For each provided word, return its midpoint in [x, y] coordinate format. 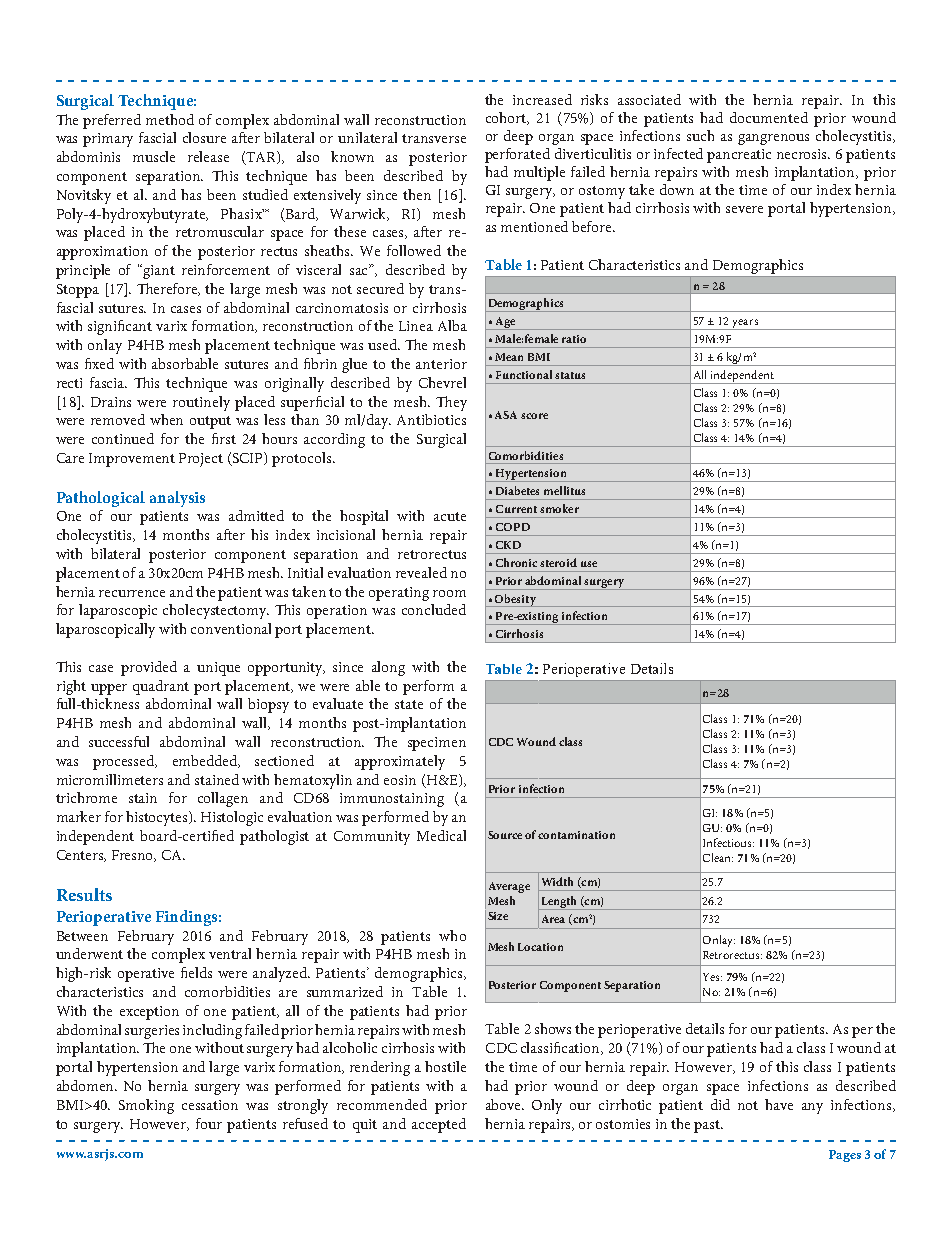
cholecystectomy [216, 611]
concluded [434, 609]
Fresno [134, 856]
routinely [201, 403]
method [170, 119]
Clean [718, 857]
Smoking [146, 1106]
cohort [507, 118]
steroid [558, 562]
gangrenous [773, 139]
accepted [439, 1125]
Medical [441, 835]
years [745, 324]
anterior [441, 364]
